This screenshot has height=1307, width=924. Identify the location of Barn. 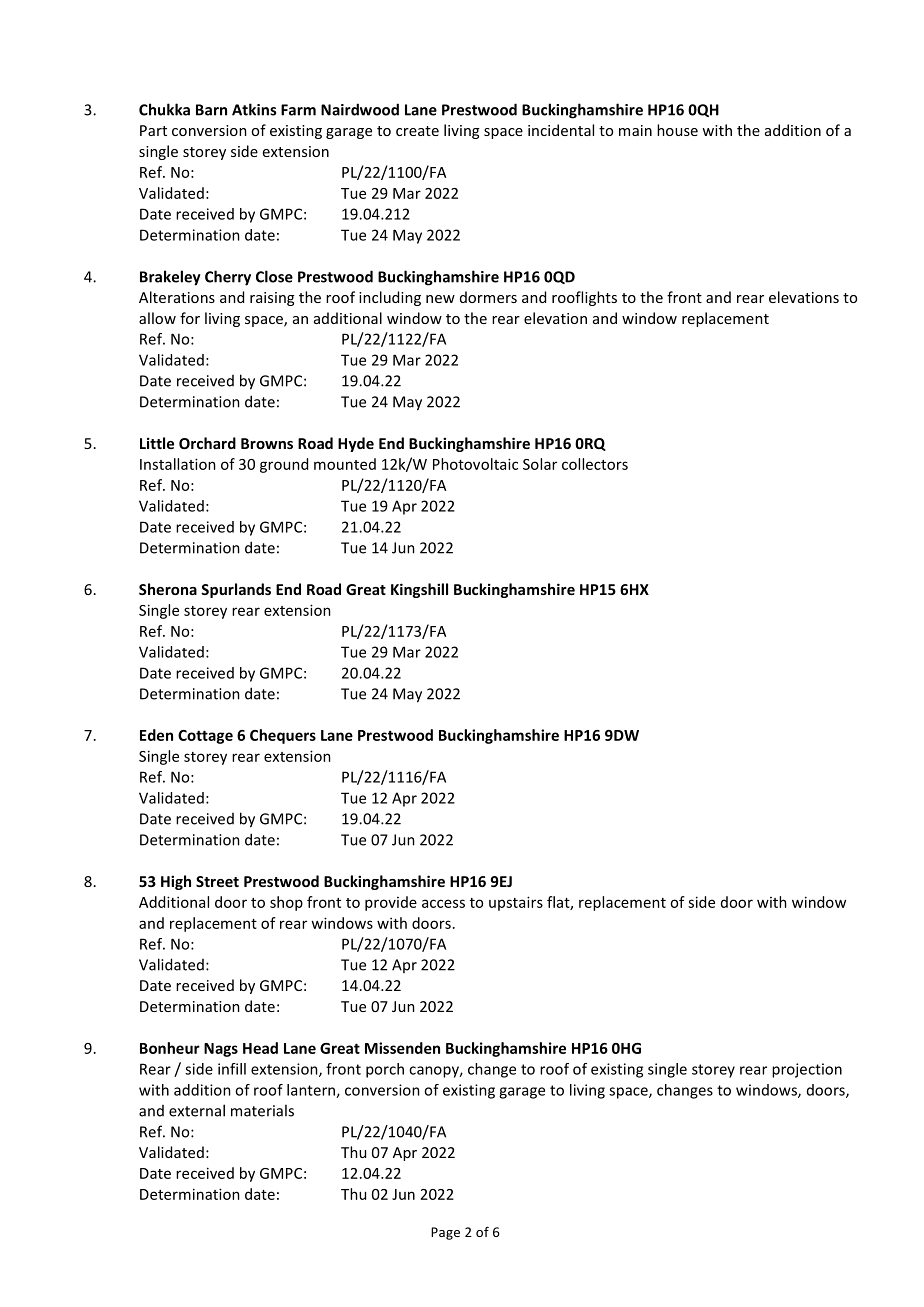
(211, 110).
